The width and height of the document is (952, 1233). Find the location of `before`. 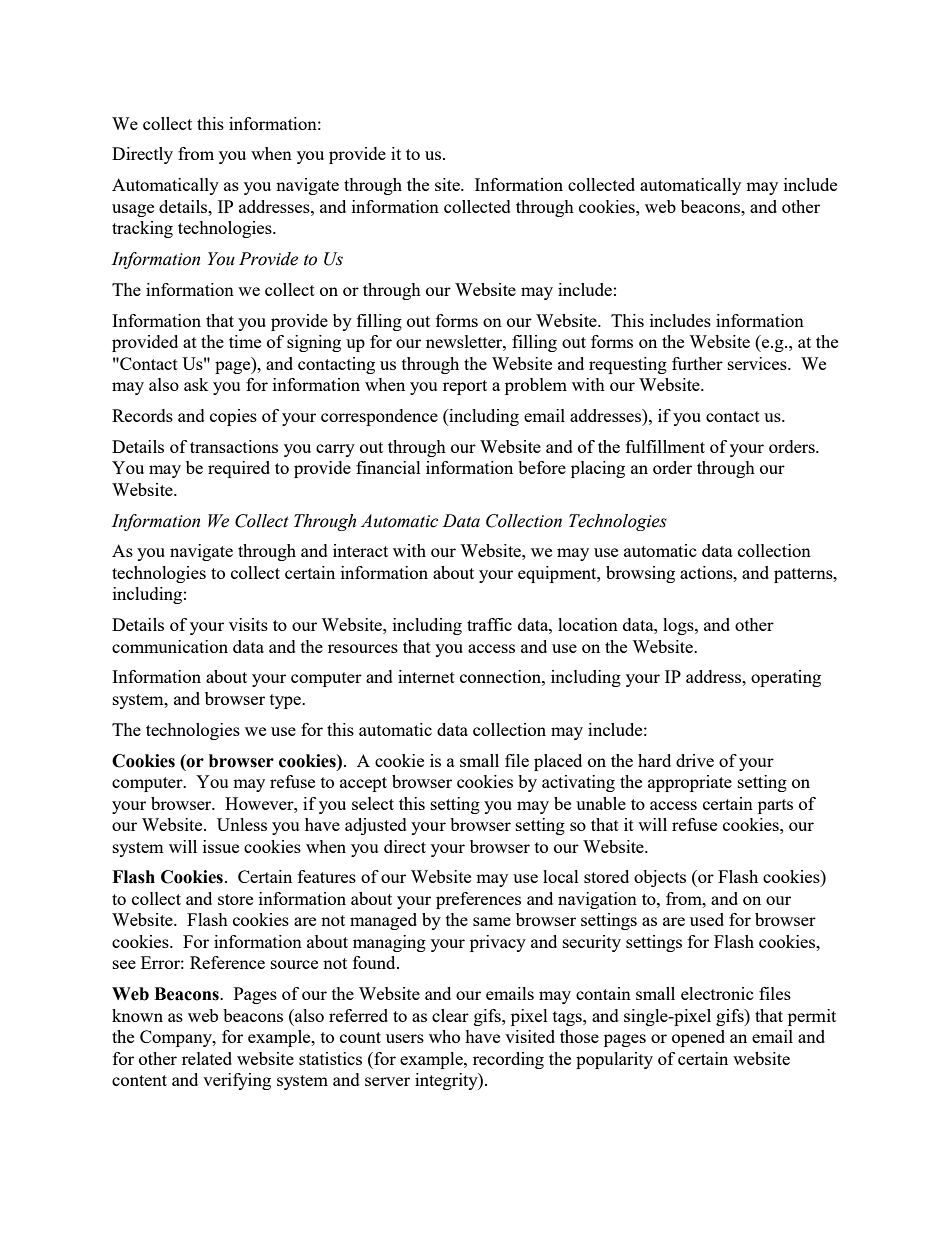

before is located at coordinates (542, 467).
